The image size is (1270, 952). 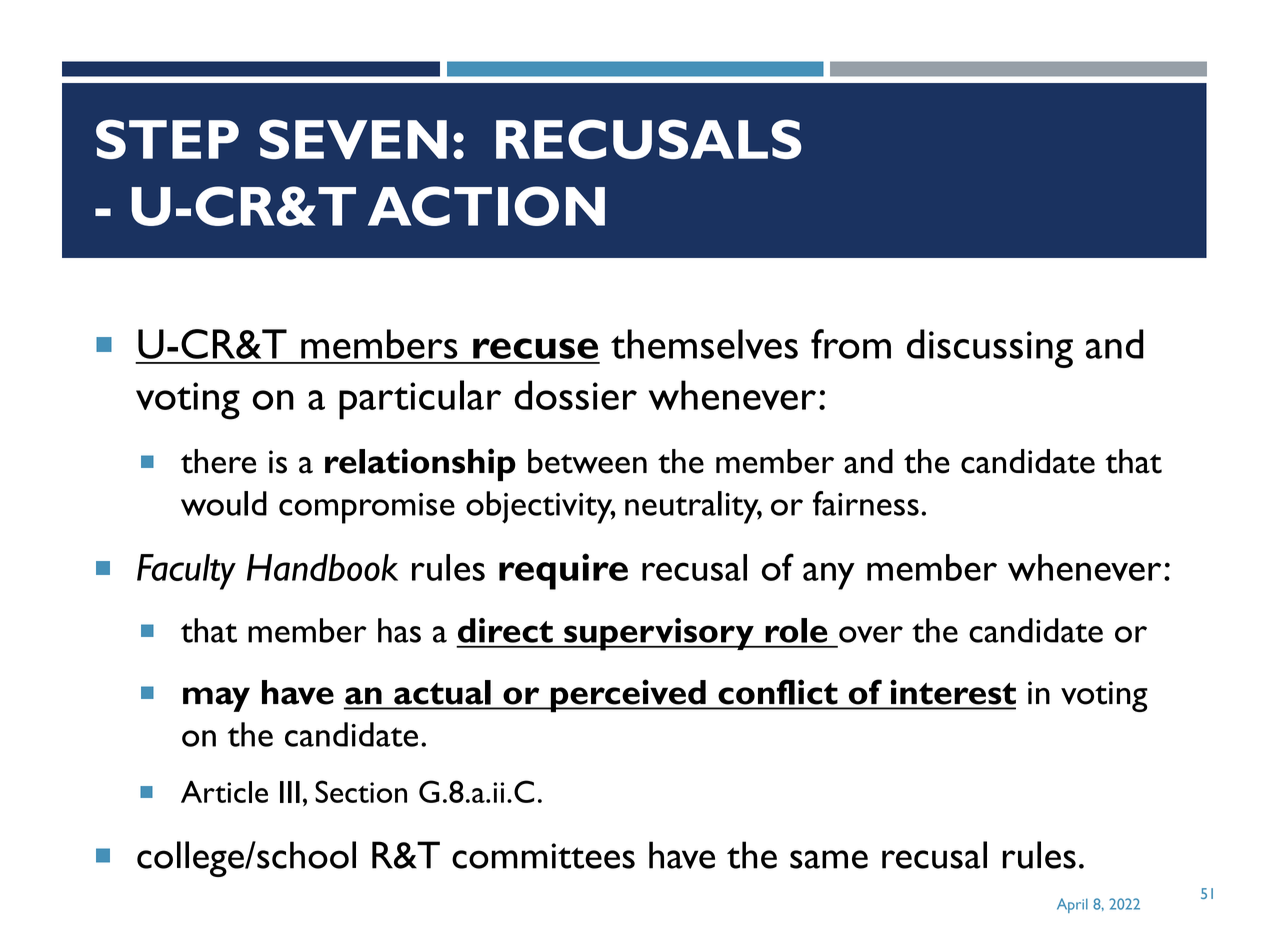 What do you see at coordinates (871, 634) in the screenshot?
I see `over` at bounding box center [871, 634].
